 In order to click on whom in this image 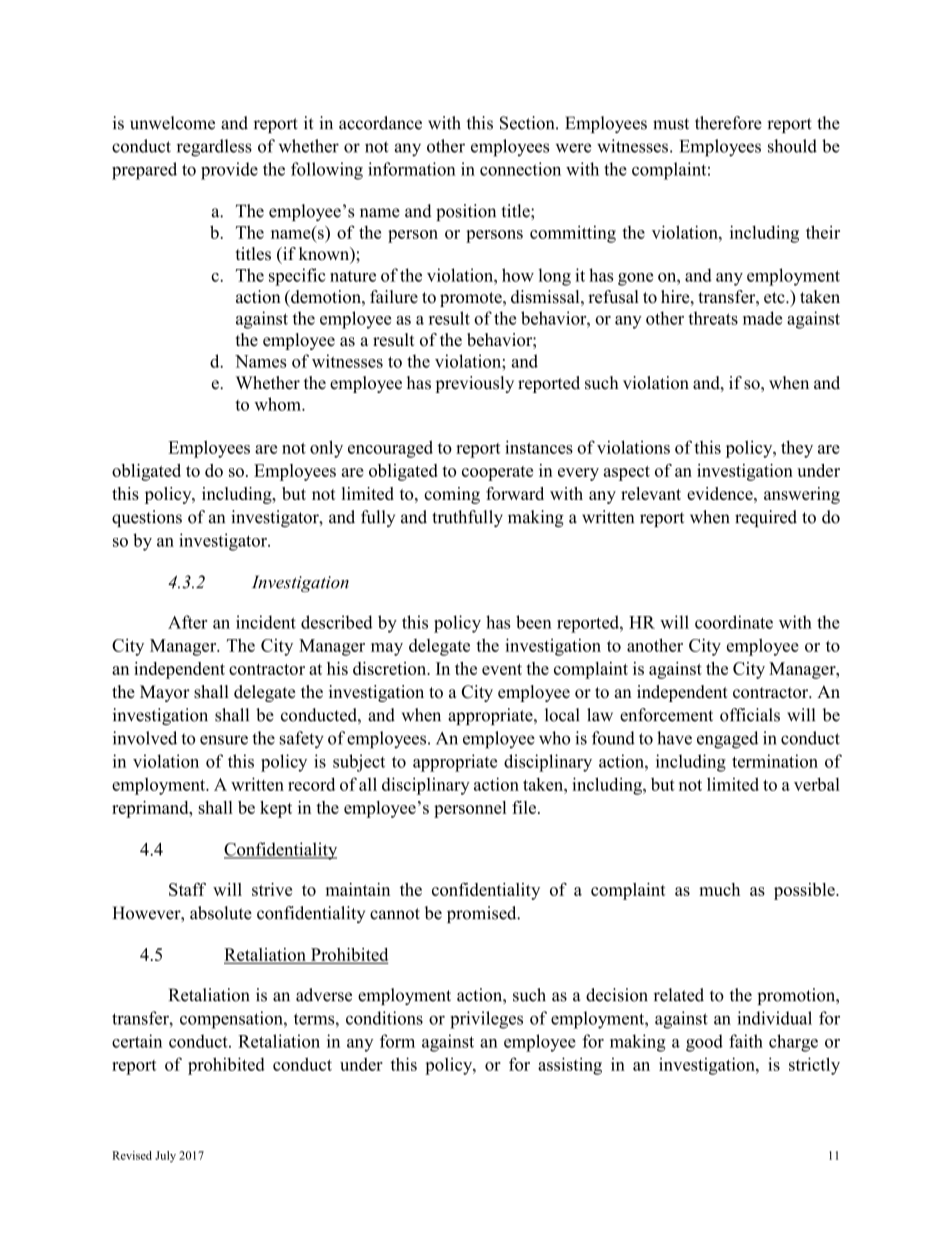, I will do `click(278, 404)`.
